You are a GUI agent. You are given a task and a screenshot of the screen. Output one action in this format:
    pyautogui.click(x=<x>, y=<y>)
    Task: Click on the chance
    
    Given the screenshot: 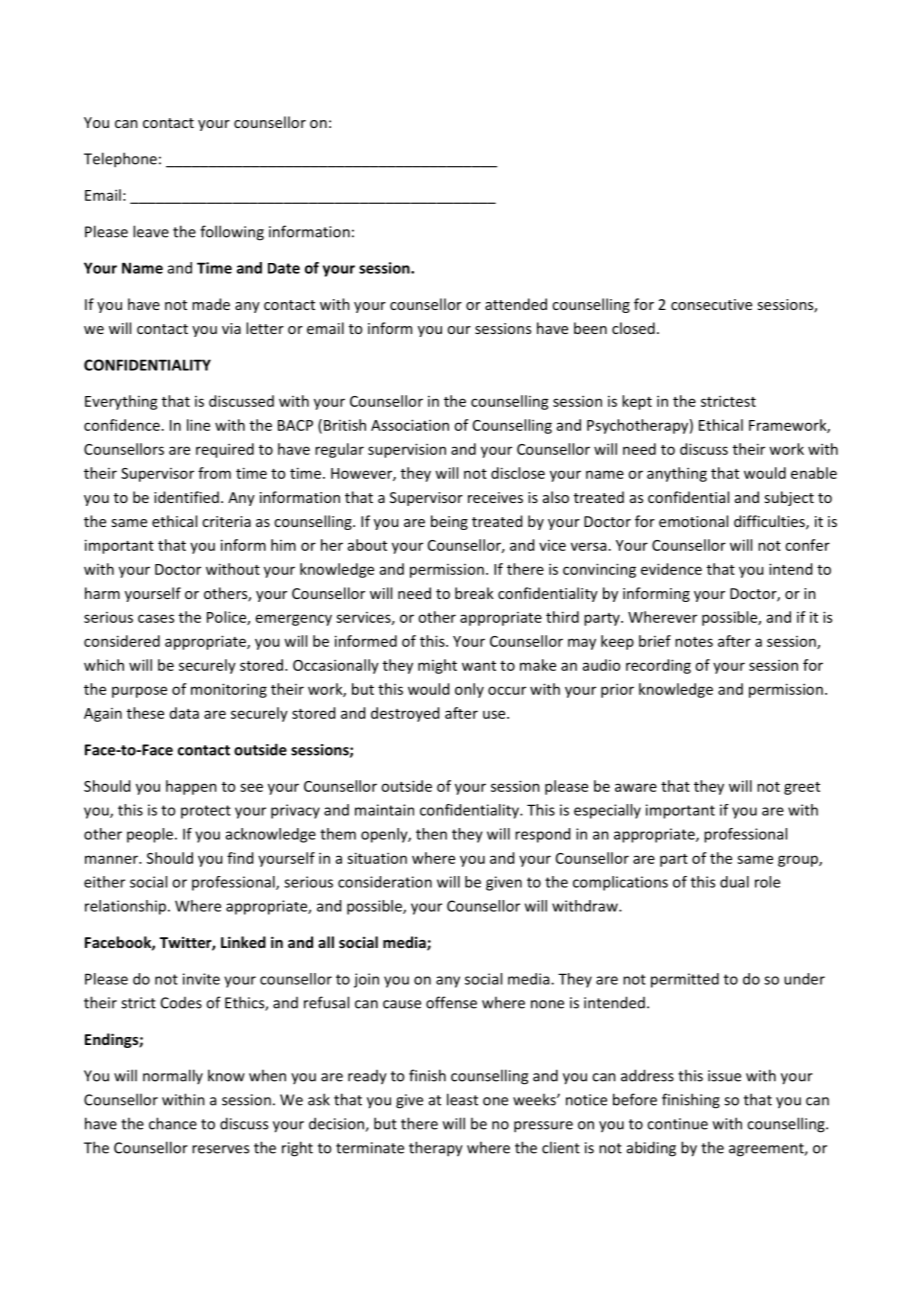 What is the action you would take?
    pyautogui.click(x=173, y=1123)
